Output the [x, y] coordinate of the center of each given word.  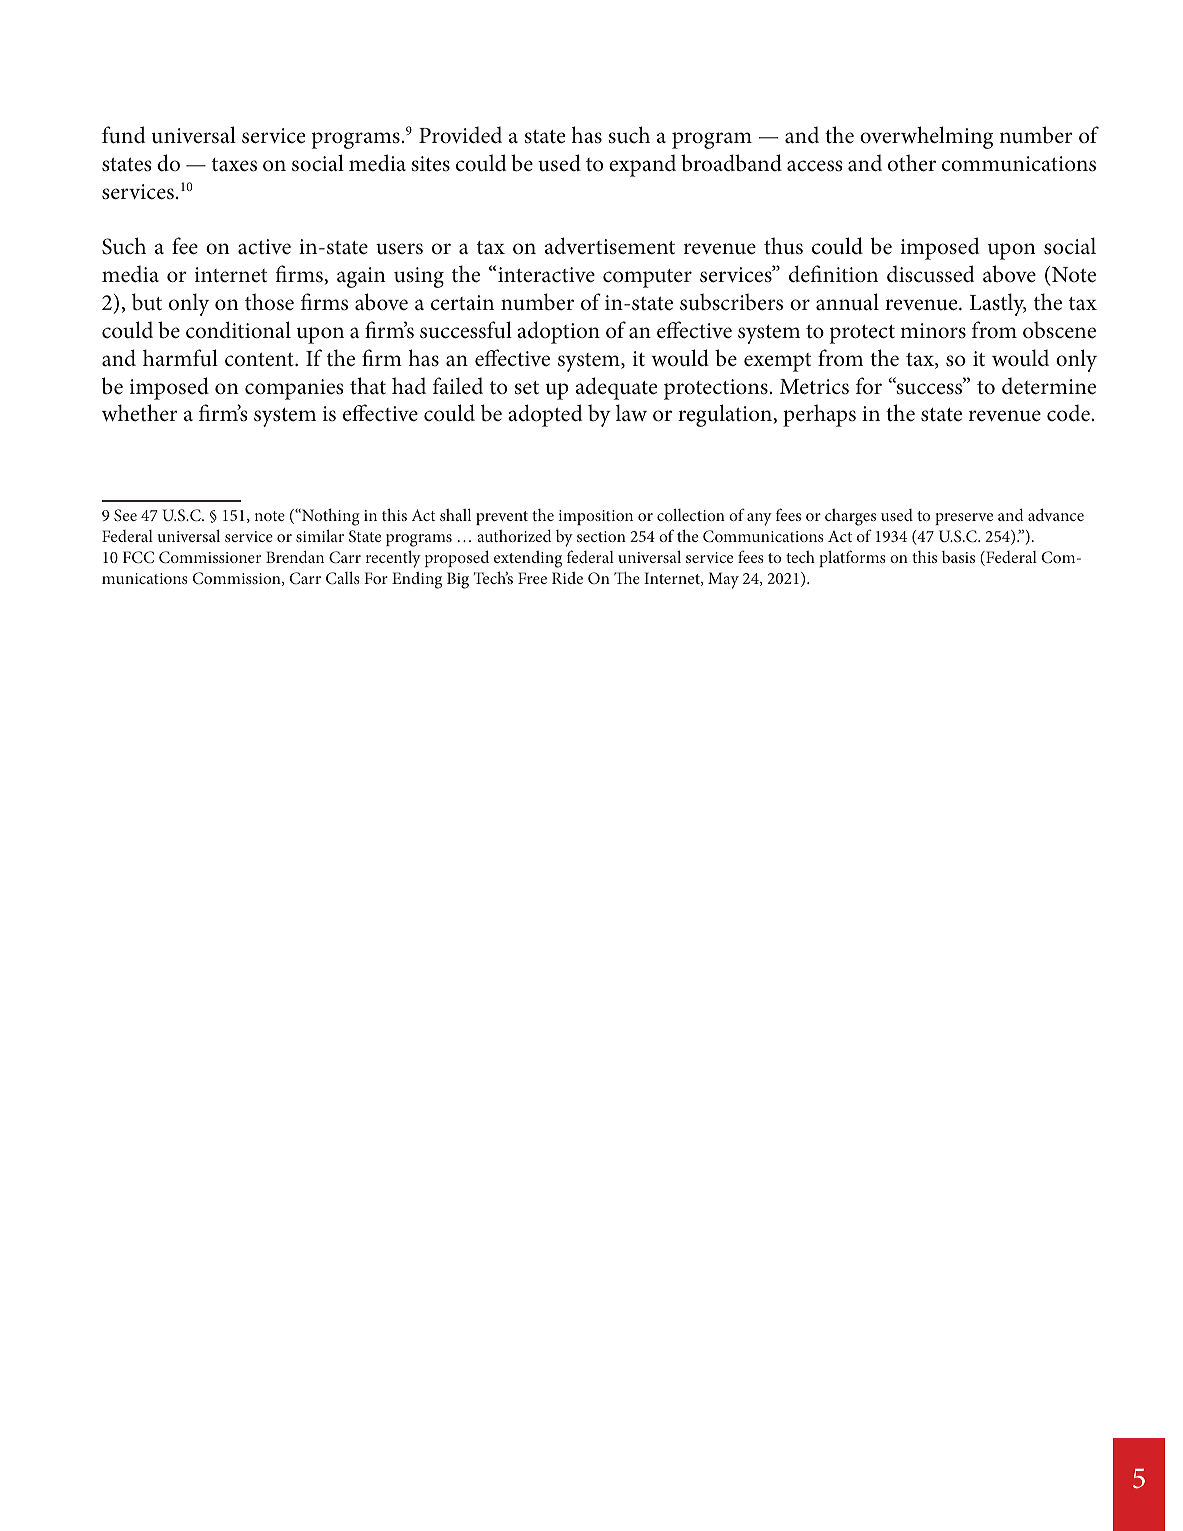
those [269, 301]
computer [647, 278]
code [1069, 413]
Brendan [295, 557]
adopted [545, 415]
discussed [931, 274]
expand [642, 165]
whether [140, 413]
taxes [234, 165]
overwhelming [926, 137]
